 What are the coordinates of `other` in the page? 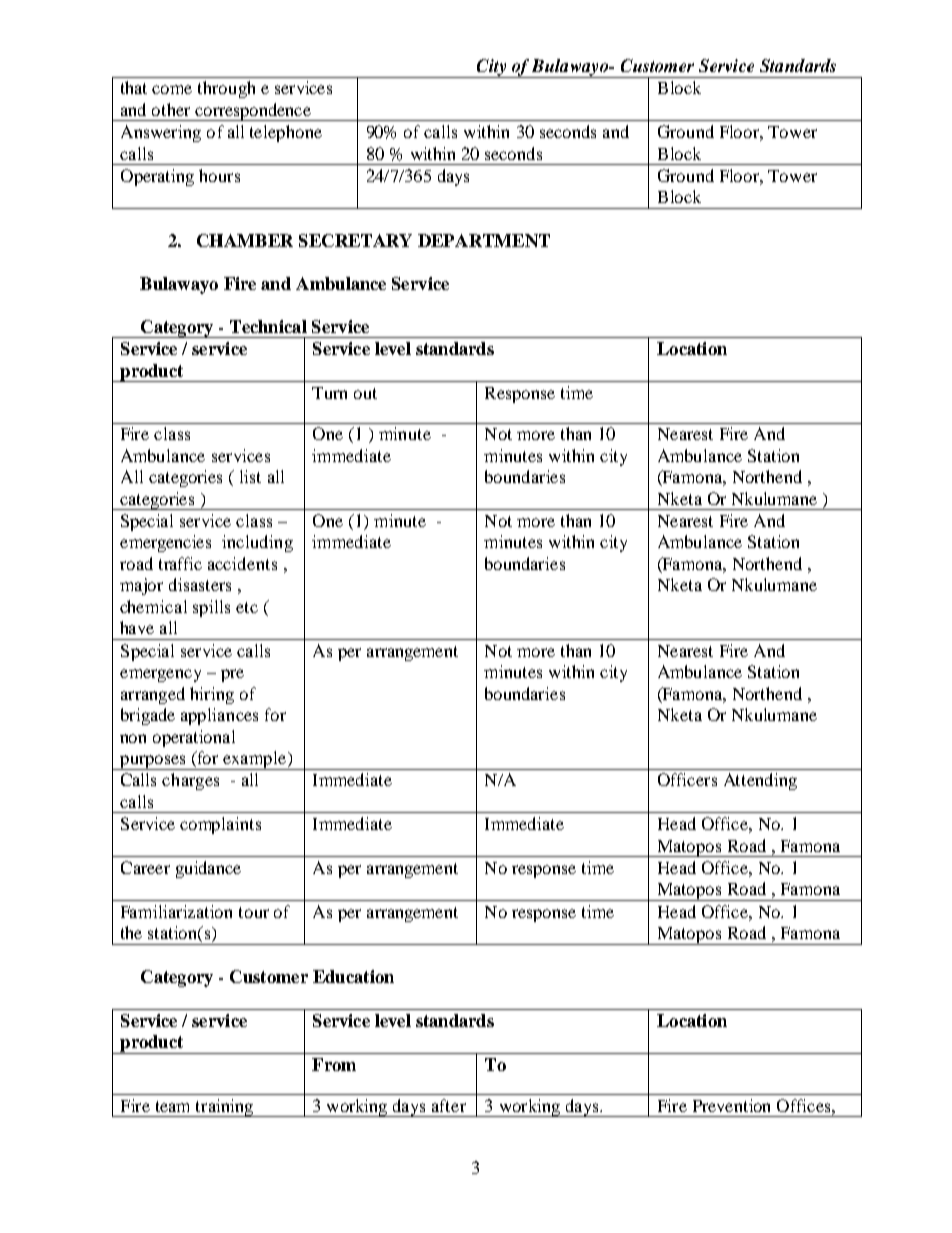 It's located at (171, 109).
